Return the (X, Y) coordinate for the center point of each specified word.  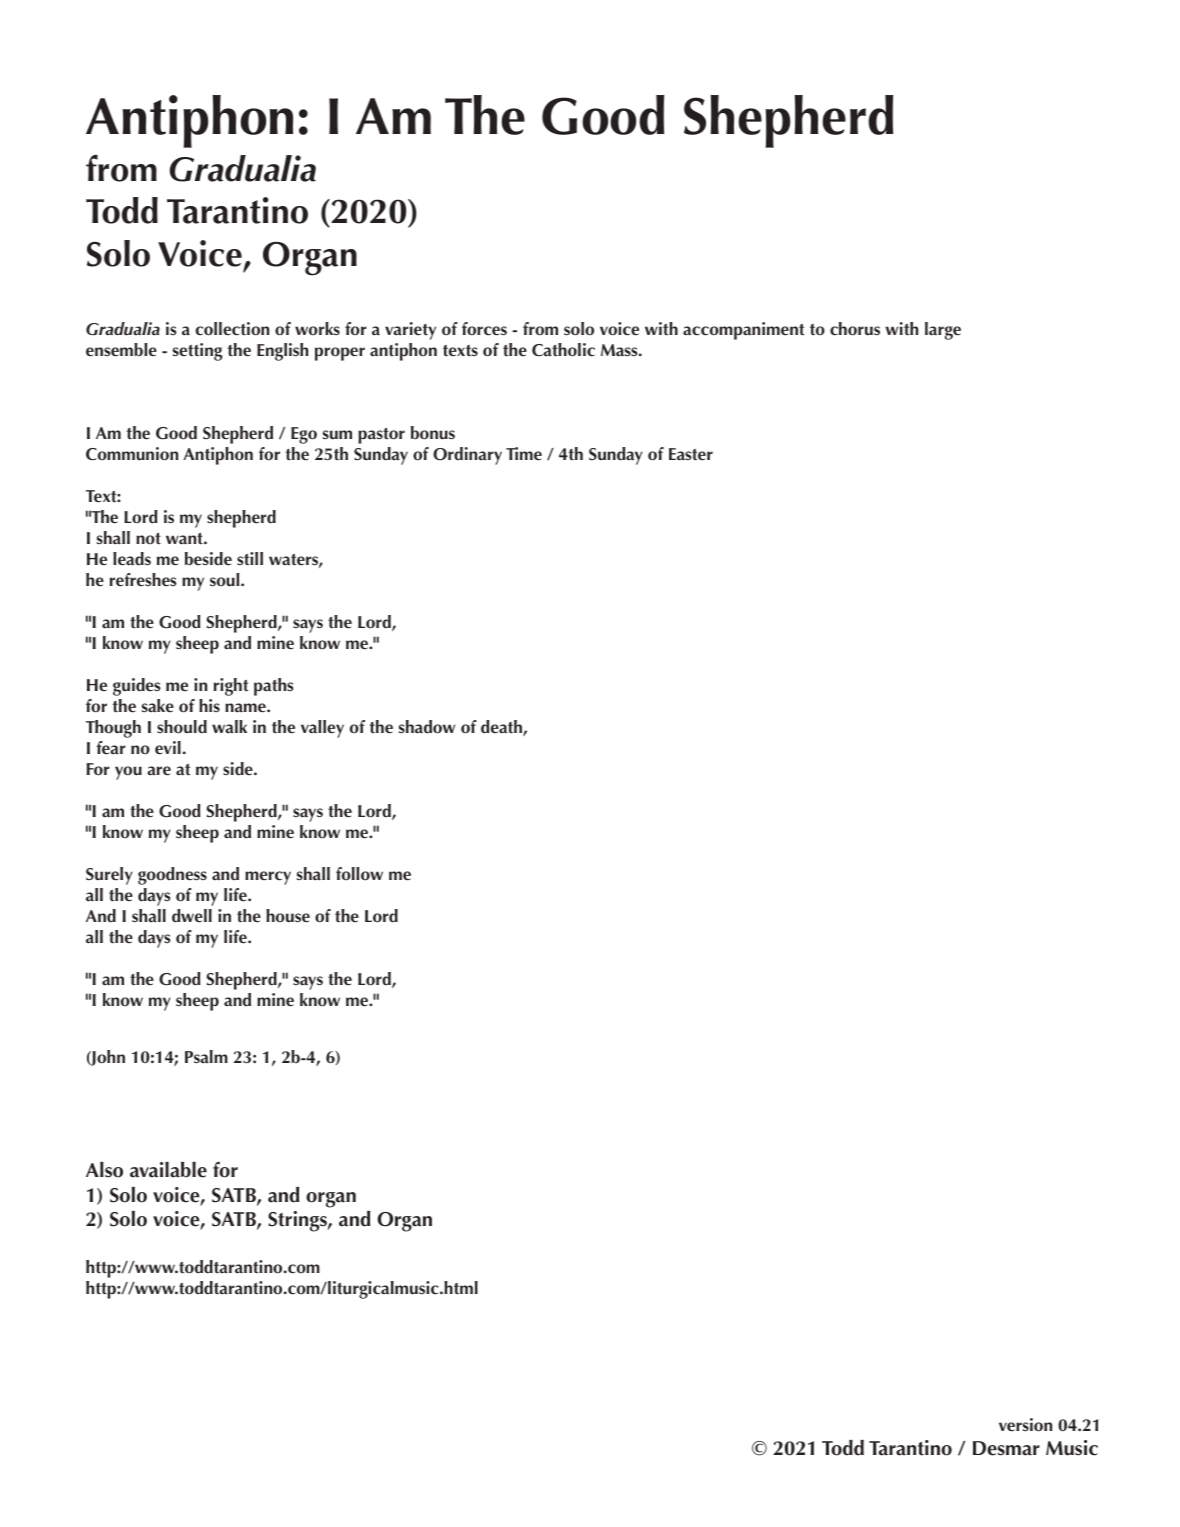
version (1025, 1425)
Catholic (563, 350)
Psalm (206, 1056)
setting (198, 352)
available (168, 1170)
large (943, 331)
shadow (427, 727)
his (209, 705)
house (288, 916)
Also (104, 1170)
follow (359, 874)
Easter (691, 454)
